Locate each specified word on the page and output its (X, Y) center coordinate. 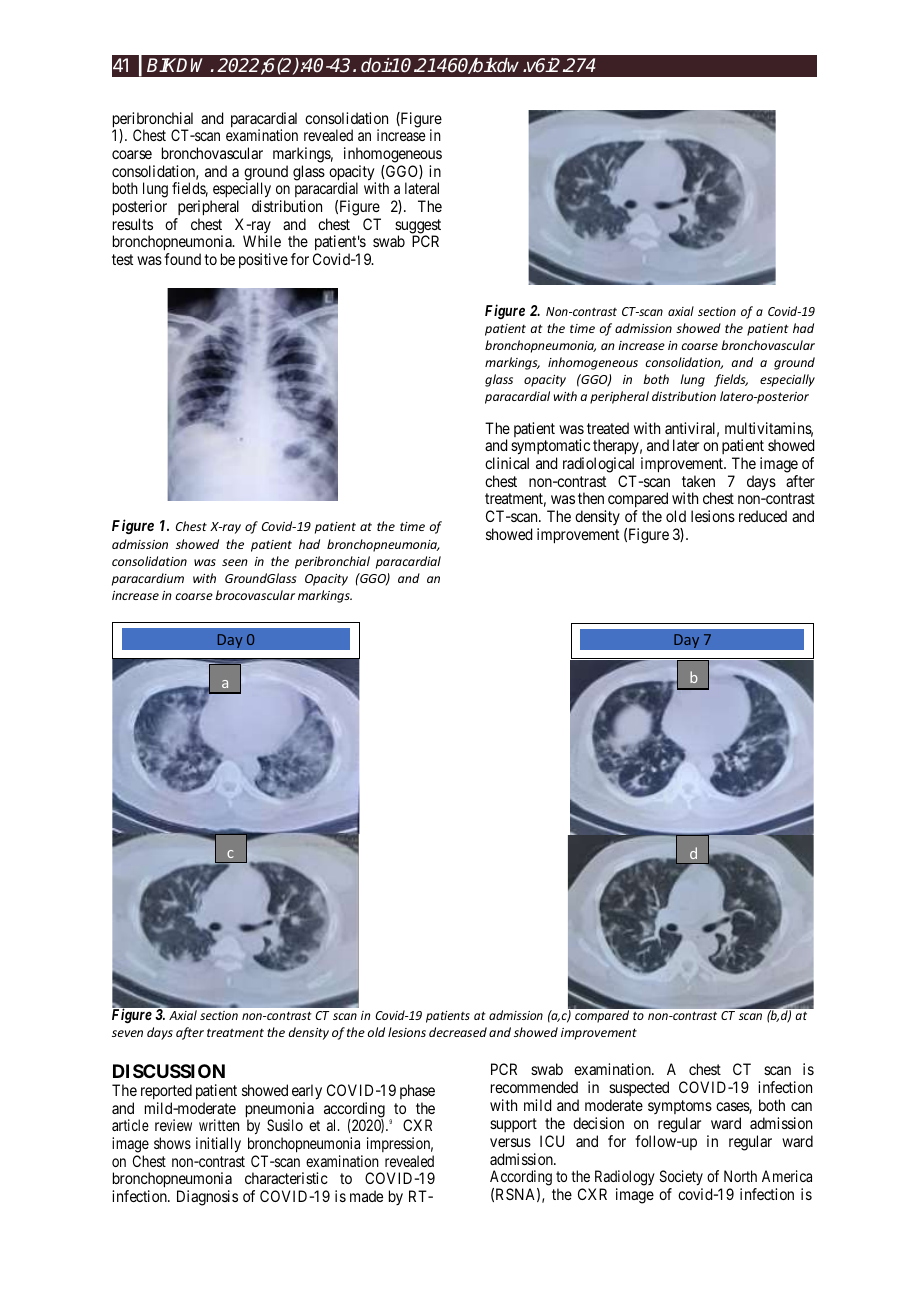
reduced (763, 516)
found (182, 259)
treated (608, 428)
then (591, 498)
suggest (418, 227)
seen (235, 562)
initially (218, 1145)
